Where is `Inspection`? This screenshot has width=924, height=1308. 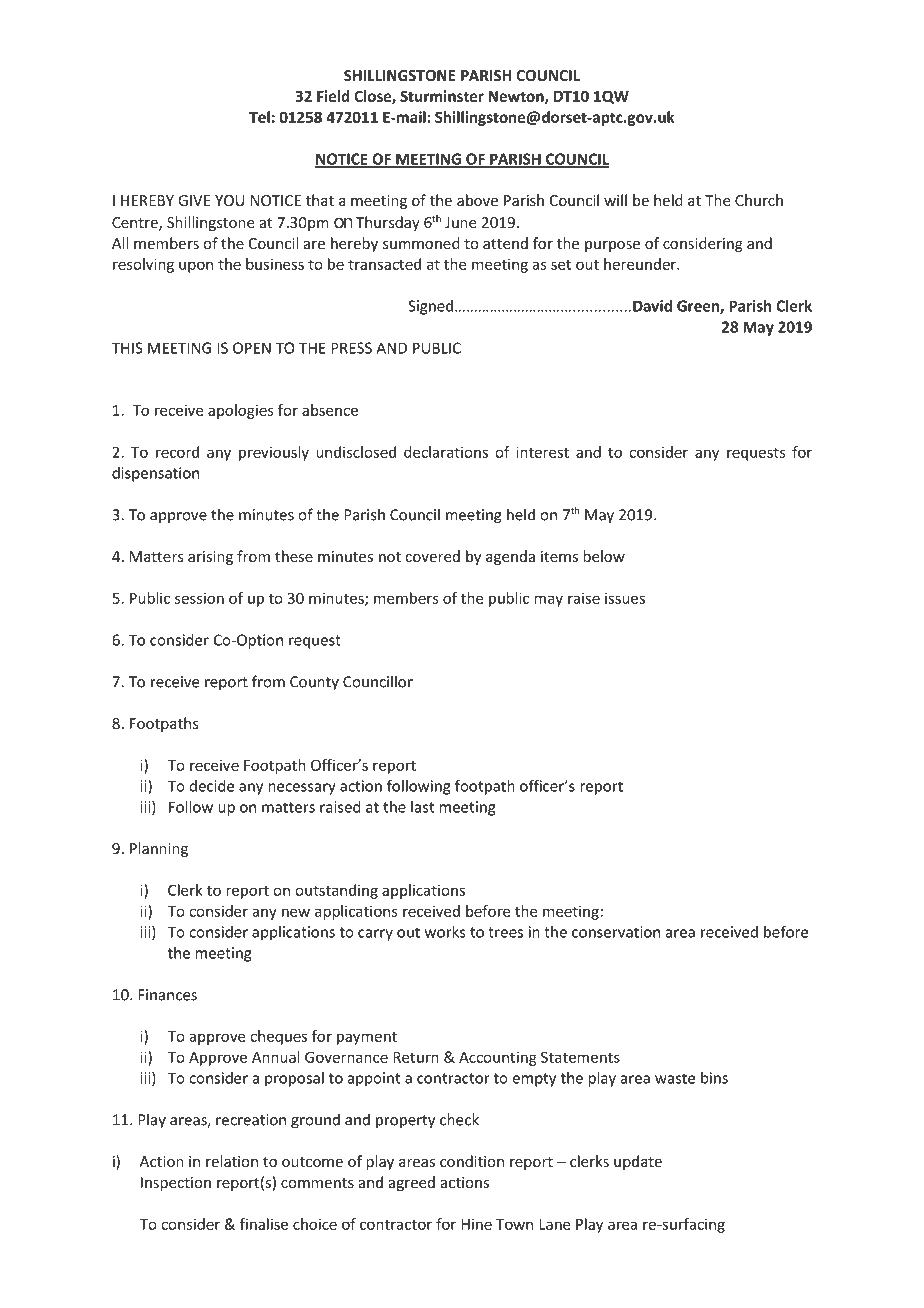 Inspection is located at coordinates (176, 1184).
